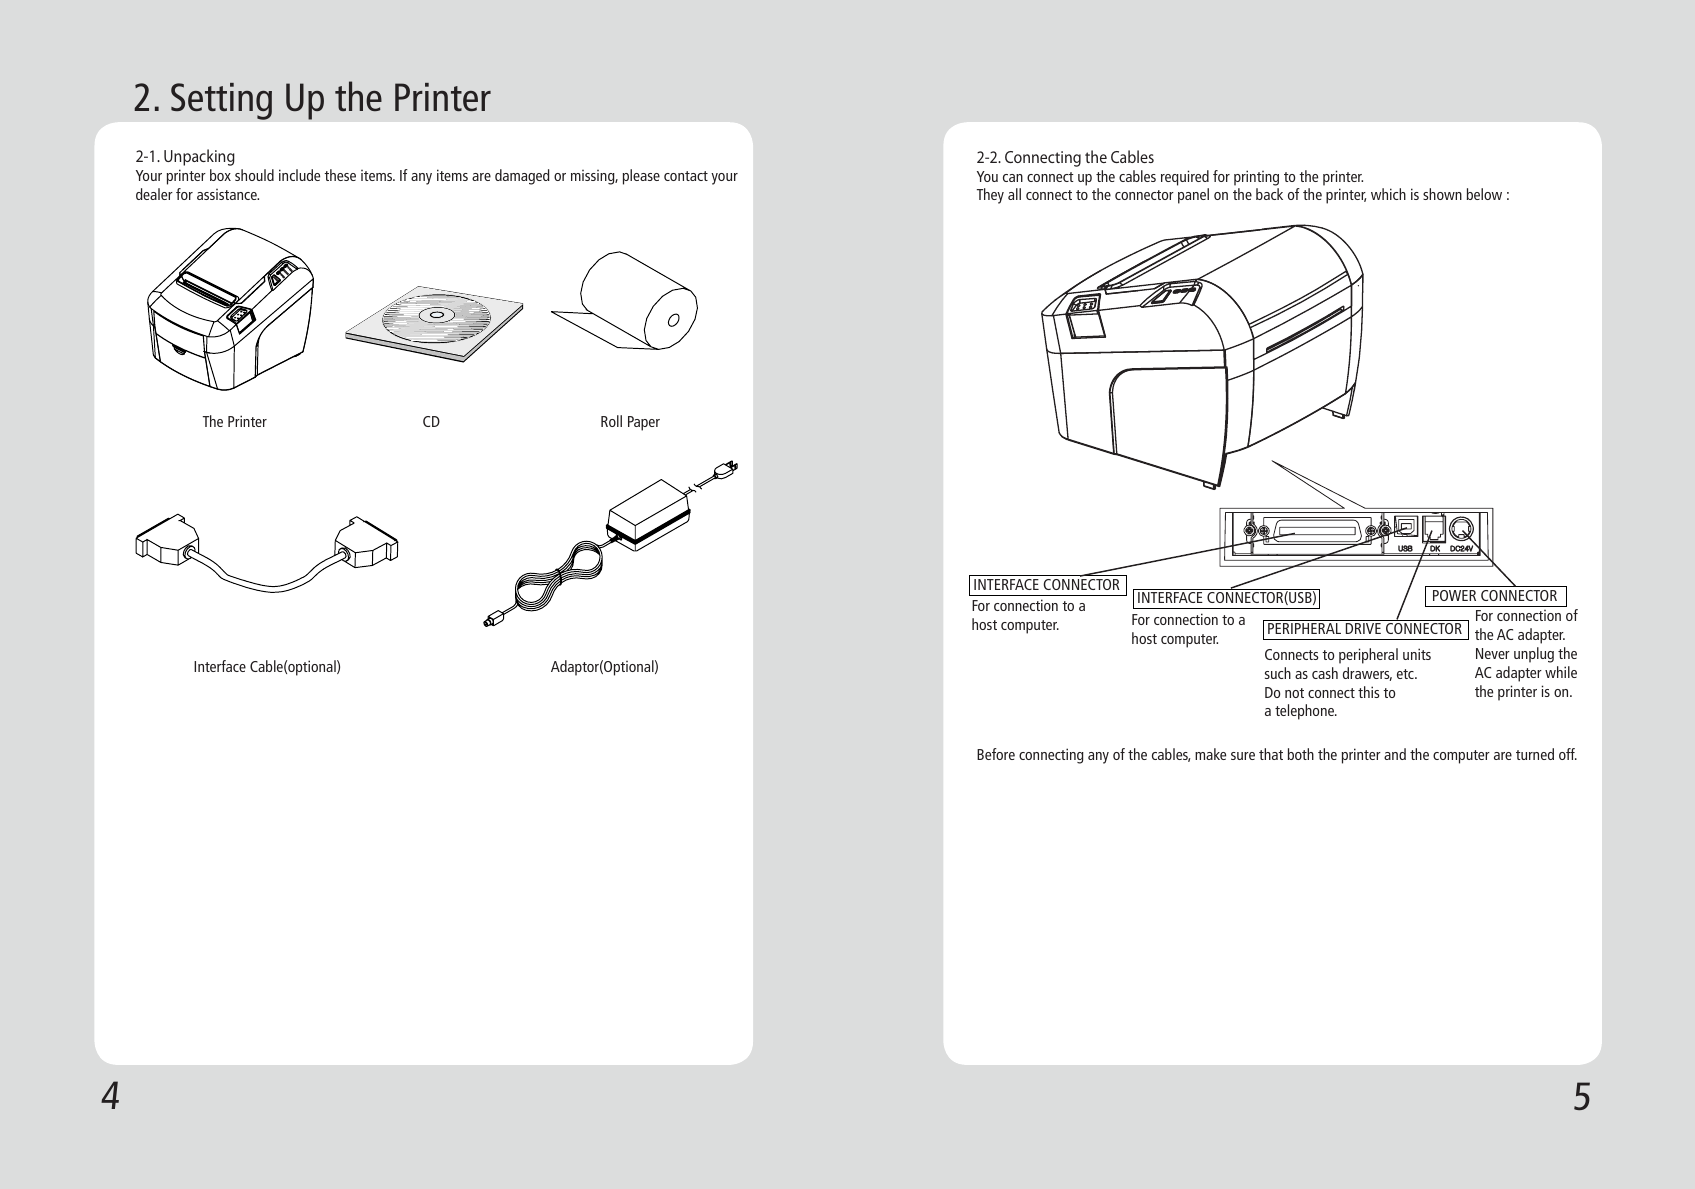 Image resolution: width=1695 pixels, height=1189 pixels. Describe the element at coordinates (1210, 754) in the document. I see `make` at that location.
